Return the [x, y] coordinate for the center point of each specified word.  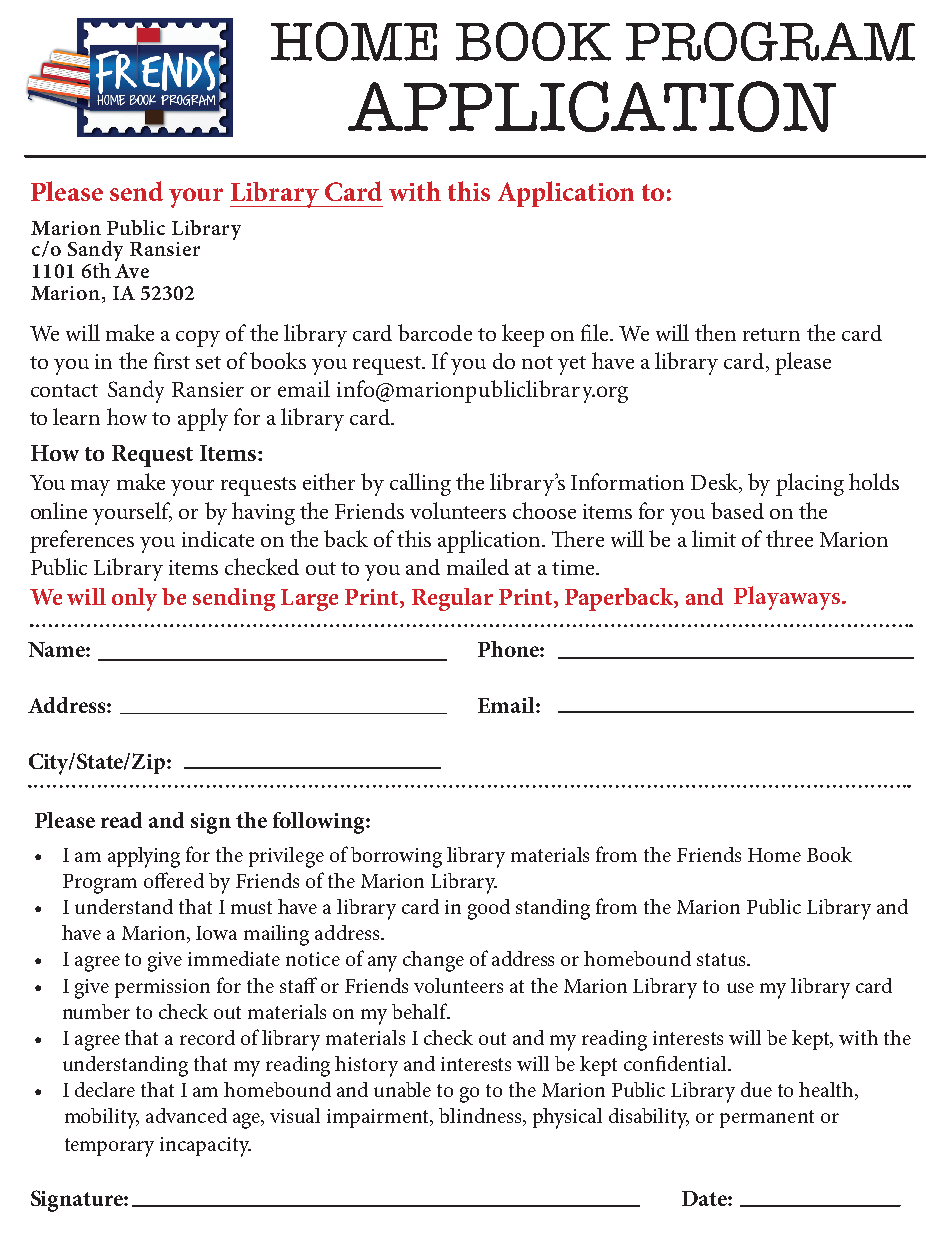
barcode [435, 332]
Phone [509, 649]
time [574, 567]
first [172, 360]
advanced [186, 1115]
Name [57, 649]
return [771, 334]
